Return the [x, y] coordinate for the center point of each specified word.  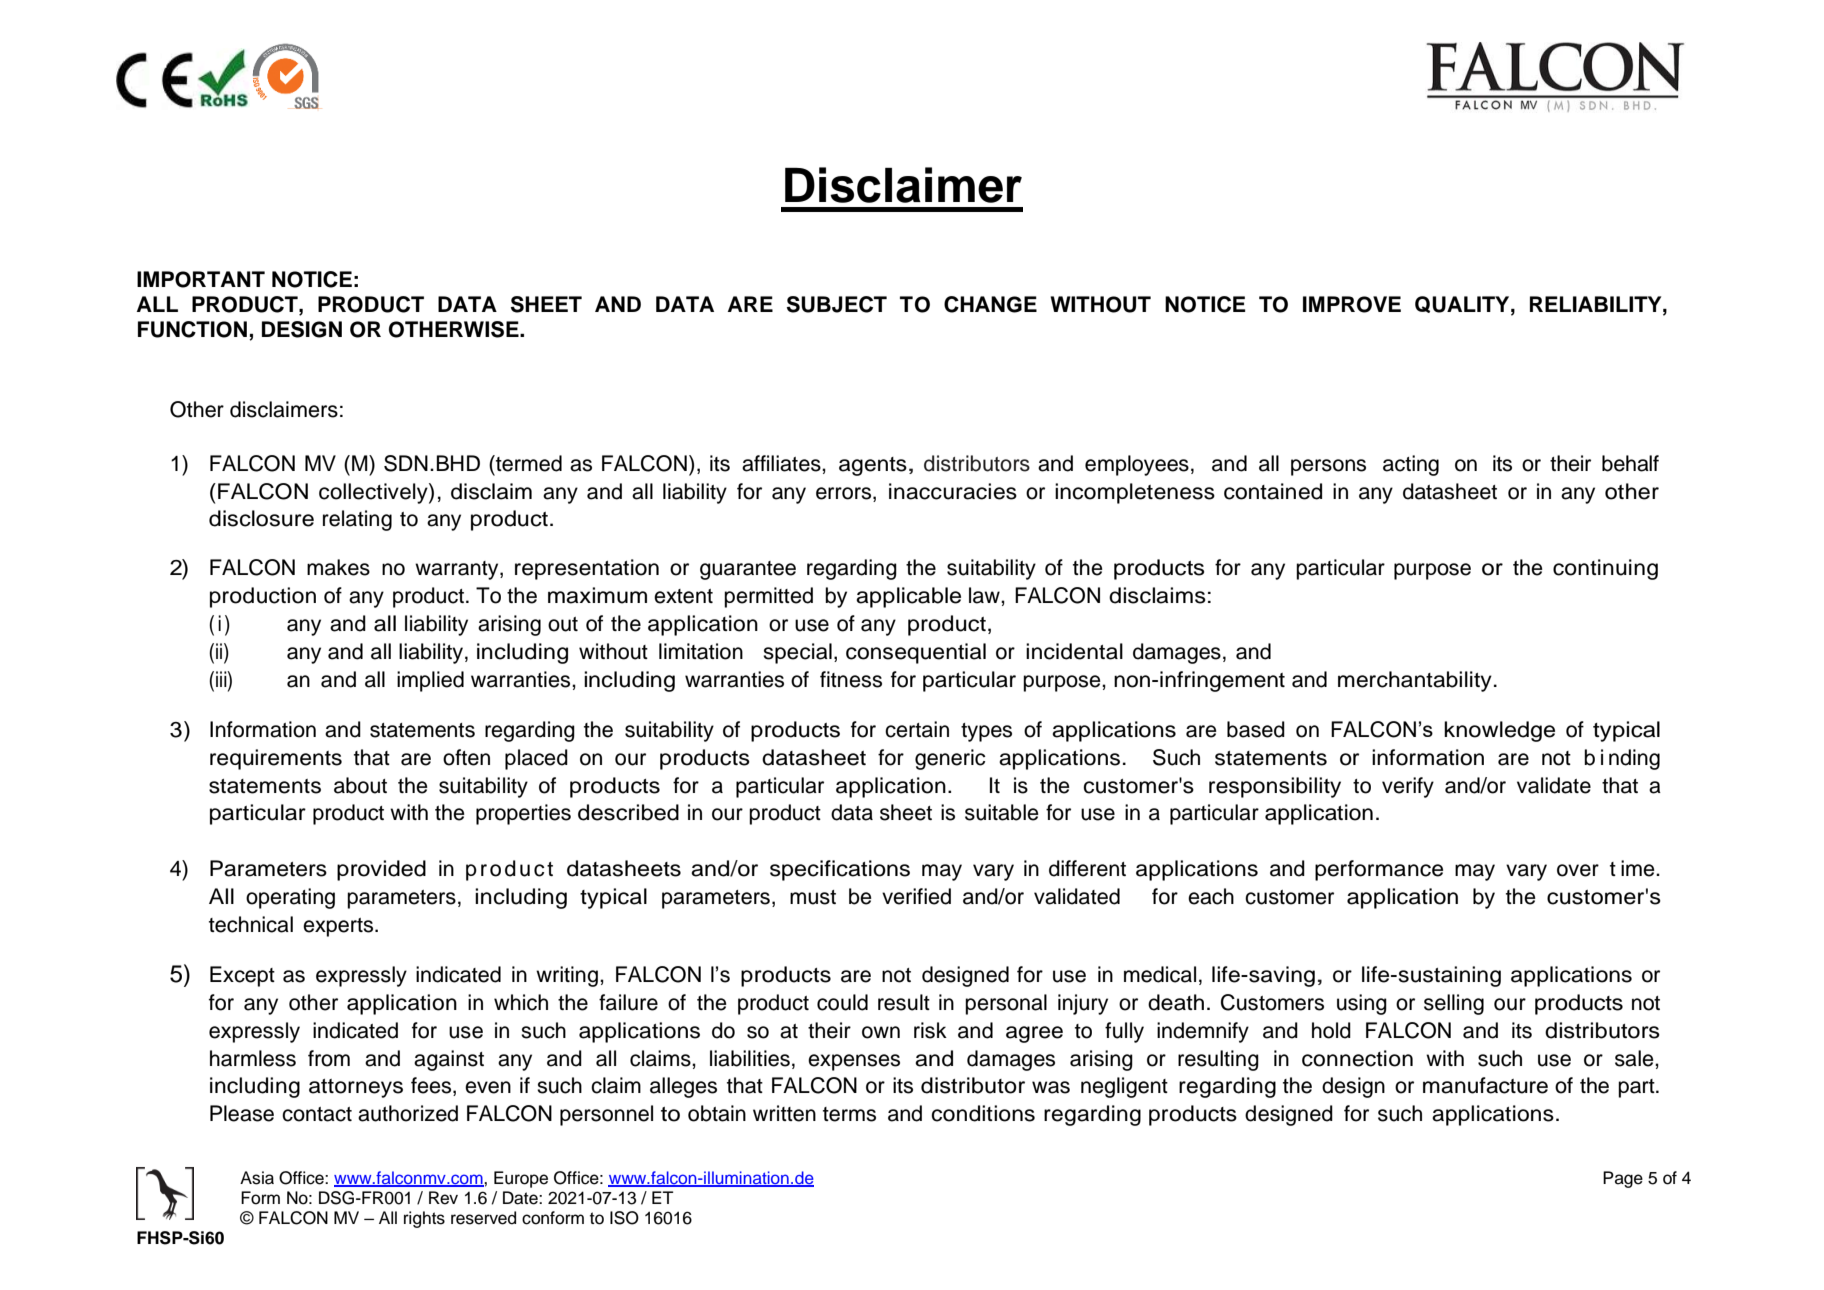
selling [1454, 1004]
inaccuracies [953, 491]
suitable [1002, 812]
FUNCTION [192, 329]
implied [430, 681]
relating [357, 520]
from [329, 1058]
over [1578, 870]
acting [1411, 465]
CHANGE [990, 304]
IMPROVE [1352, 304]
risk [930, 1030]
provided [381, 870]
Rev [443, 1198]
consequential [916, 653]
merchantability [1415, 681]
